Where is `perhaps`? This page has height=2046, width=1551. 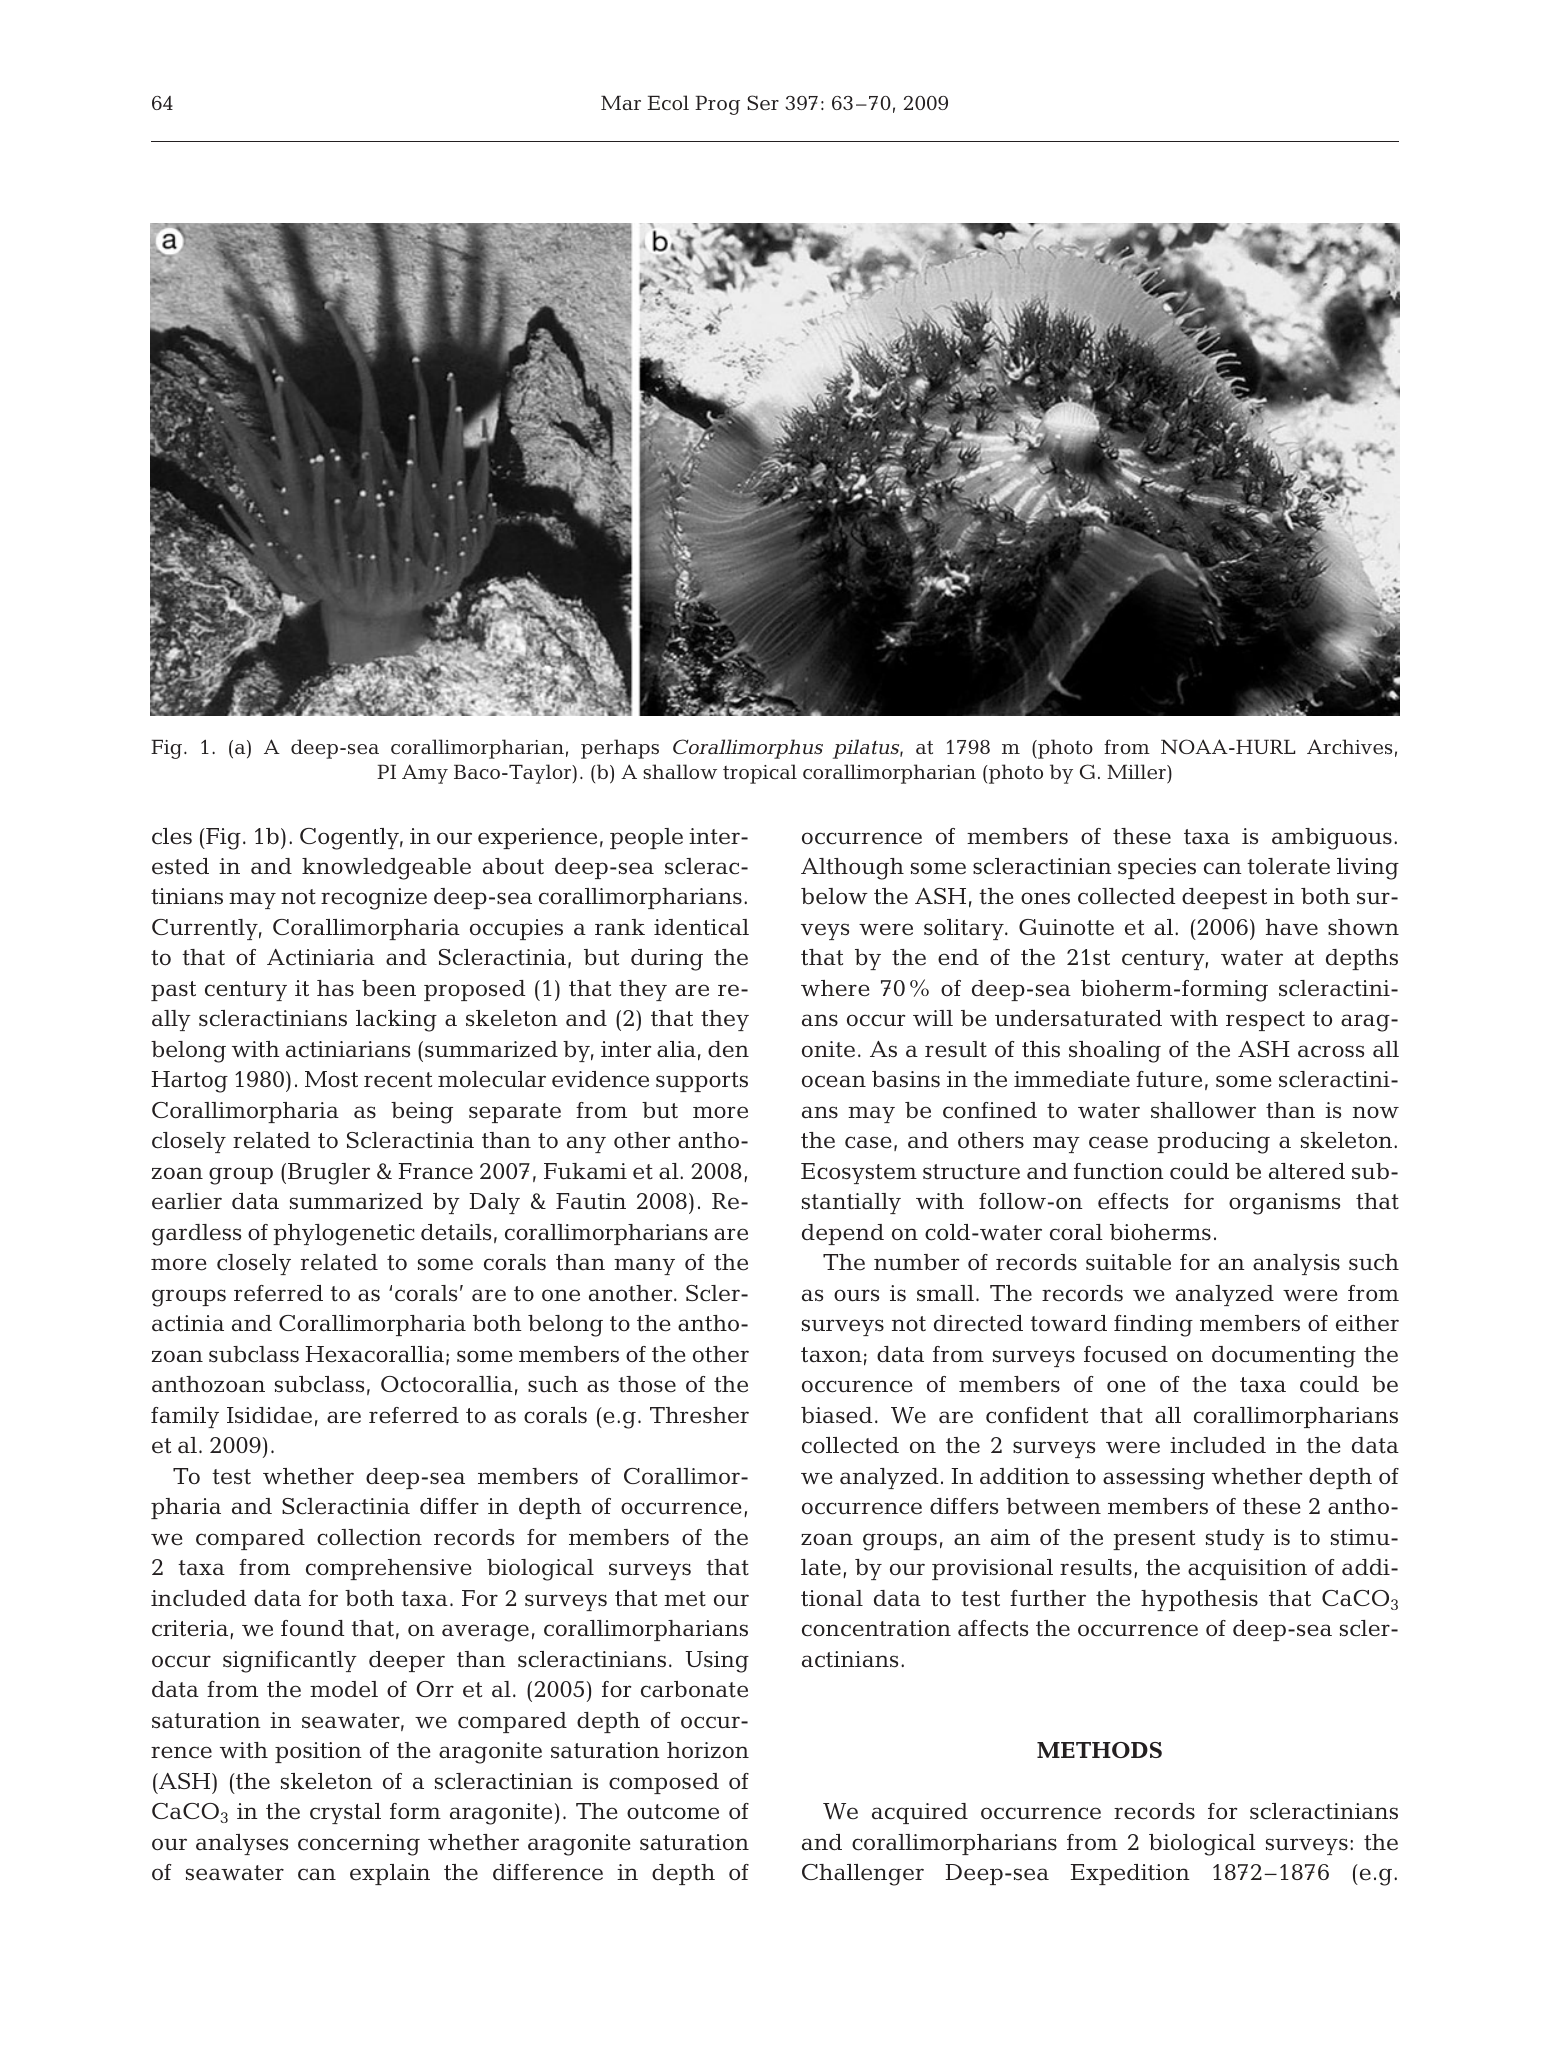
perhaps is located at coordinates (620, 749).
